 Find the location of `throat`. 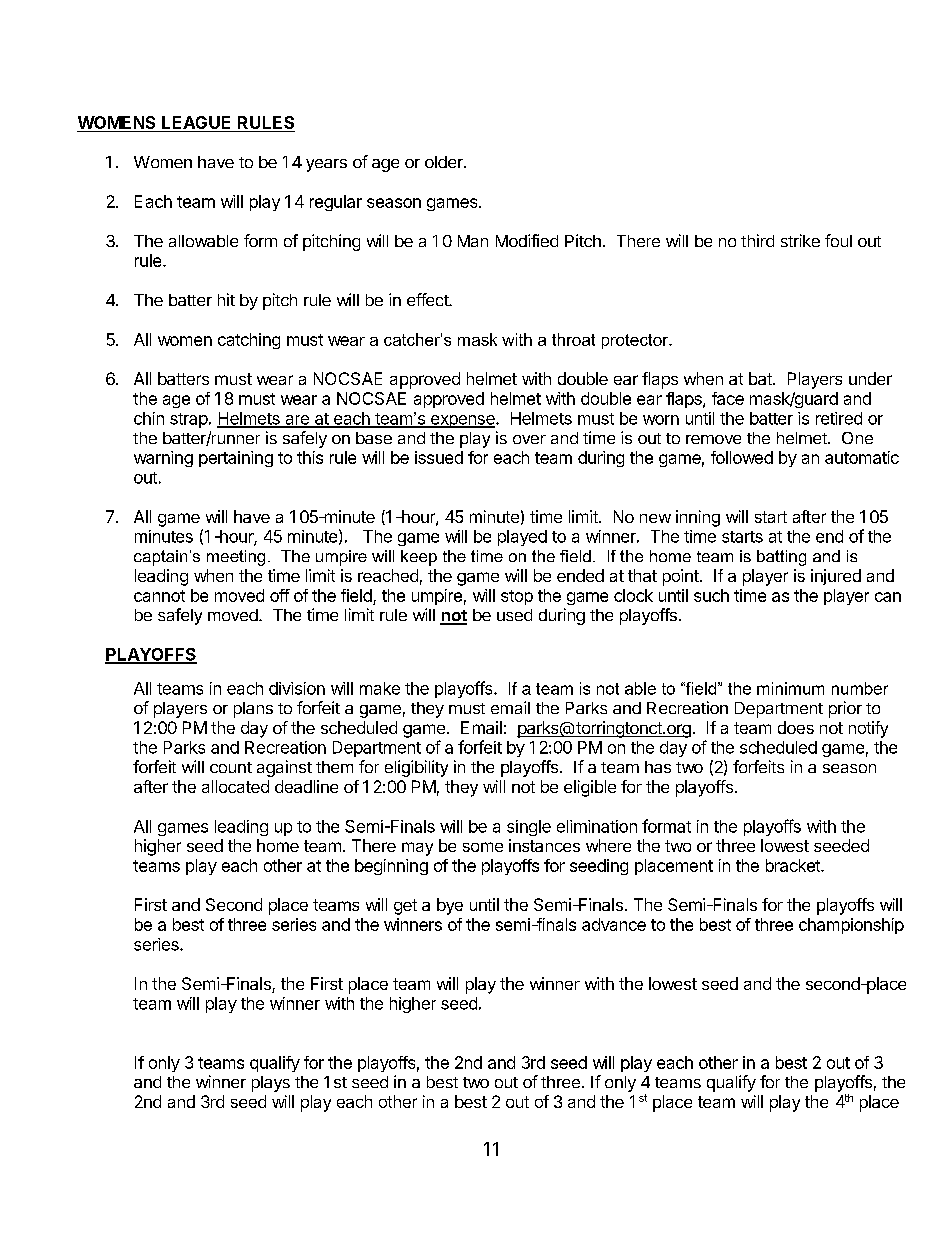

throat is located at coordinates (573, 339).
